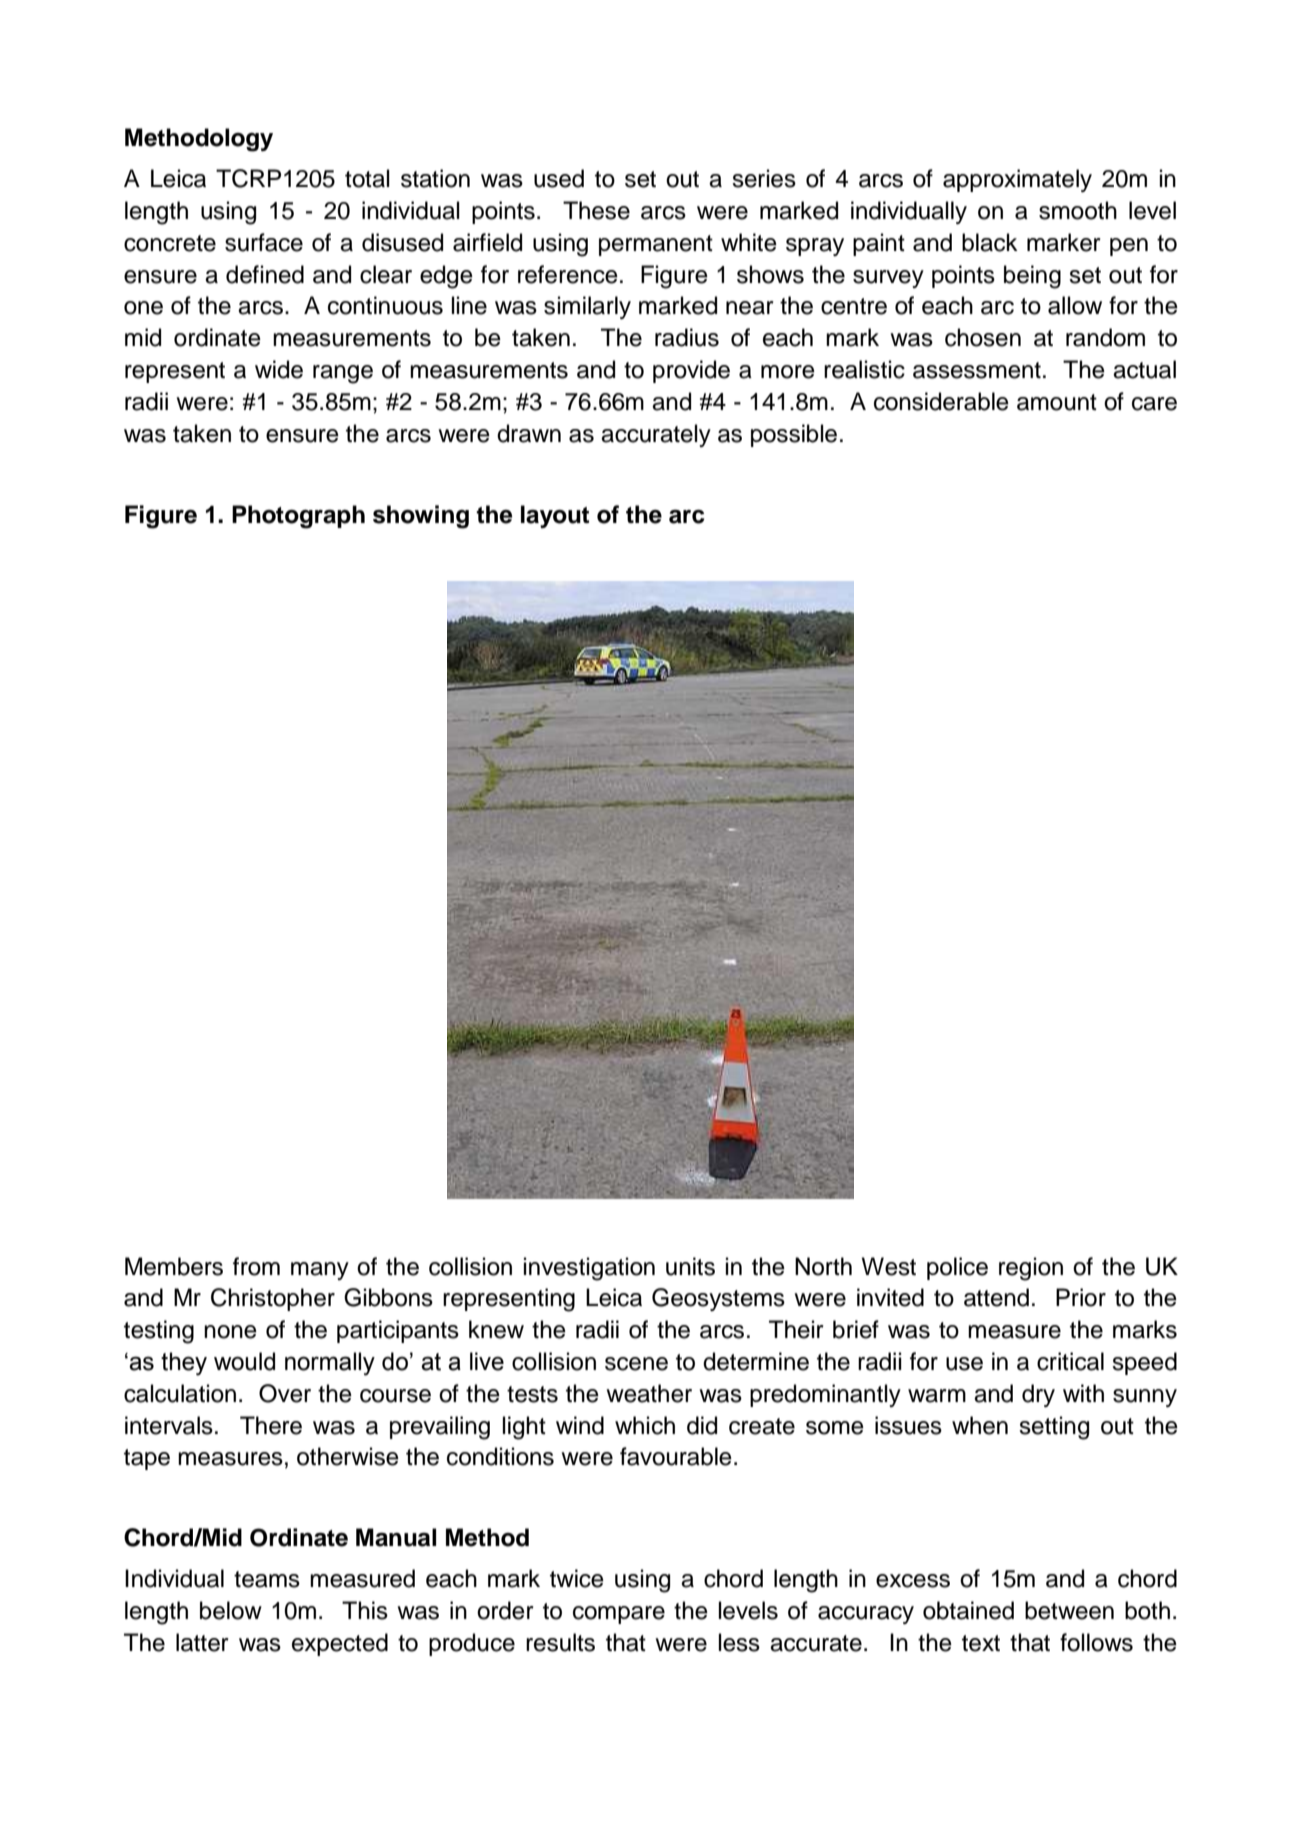 Image resolution: width=1302 pixels, height=1842 pixels. I want to click on teams, so click(267, 1579).
